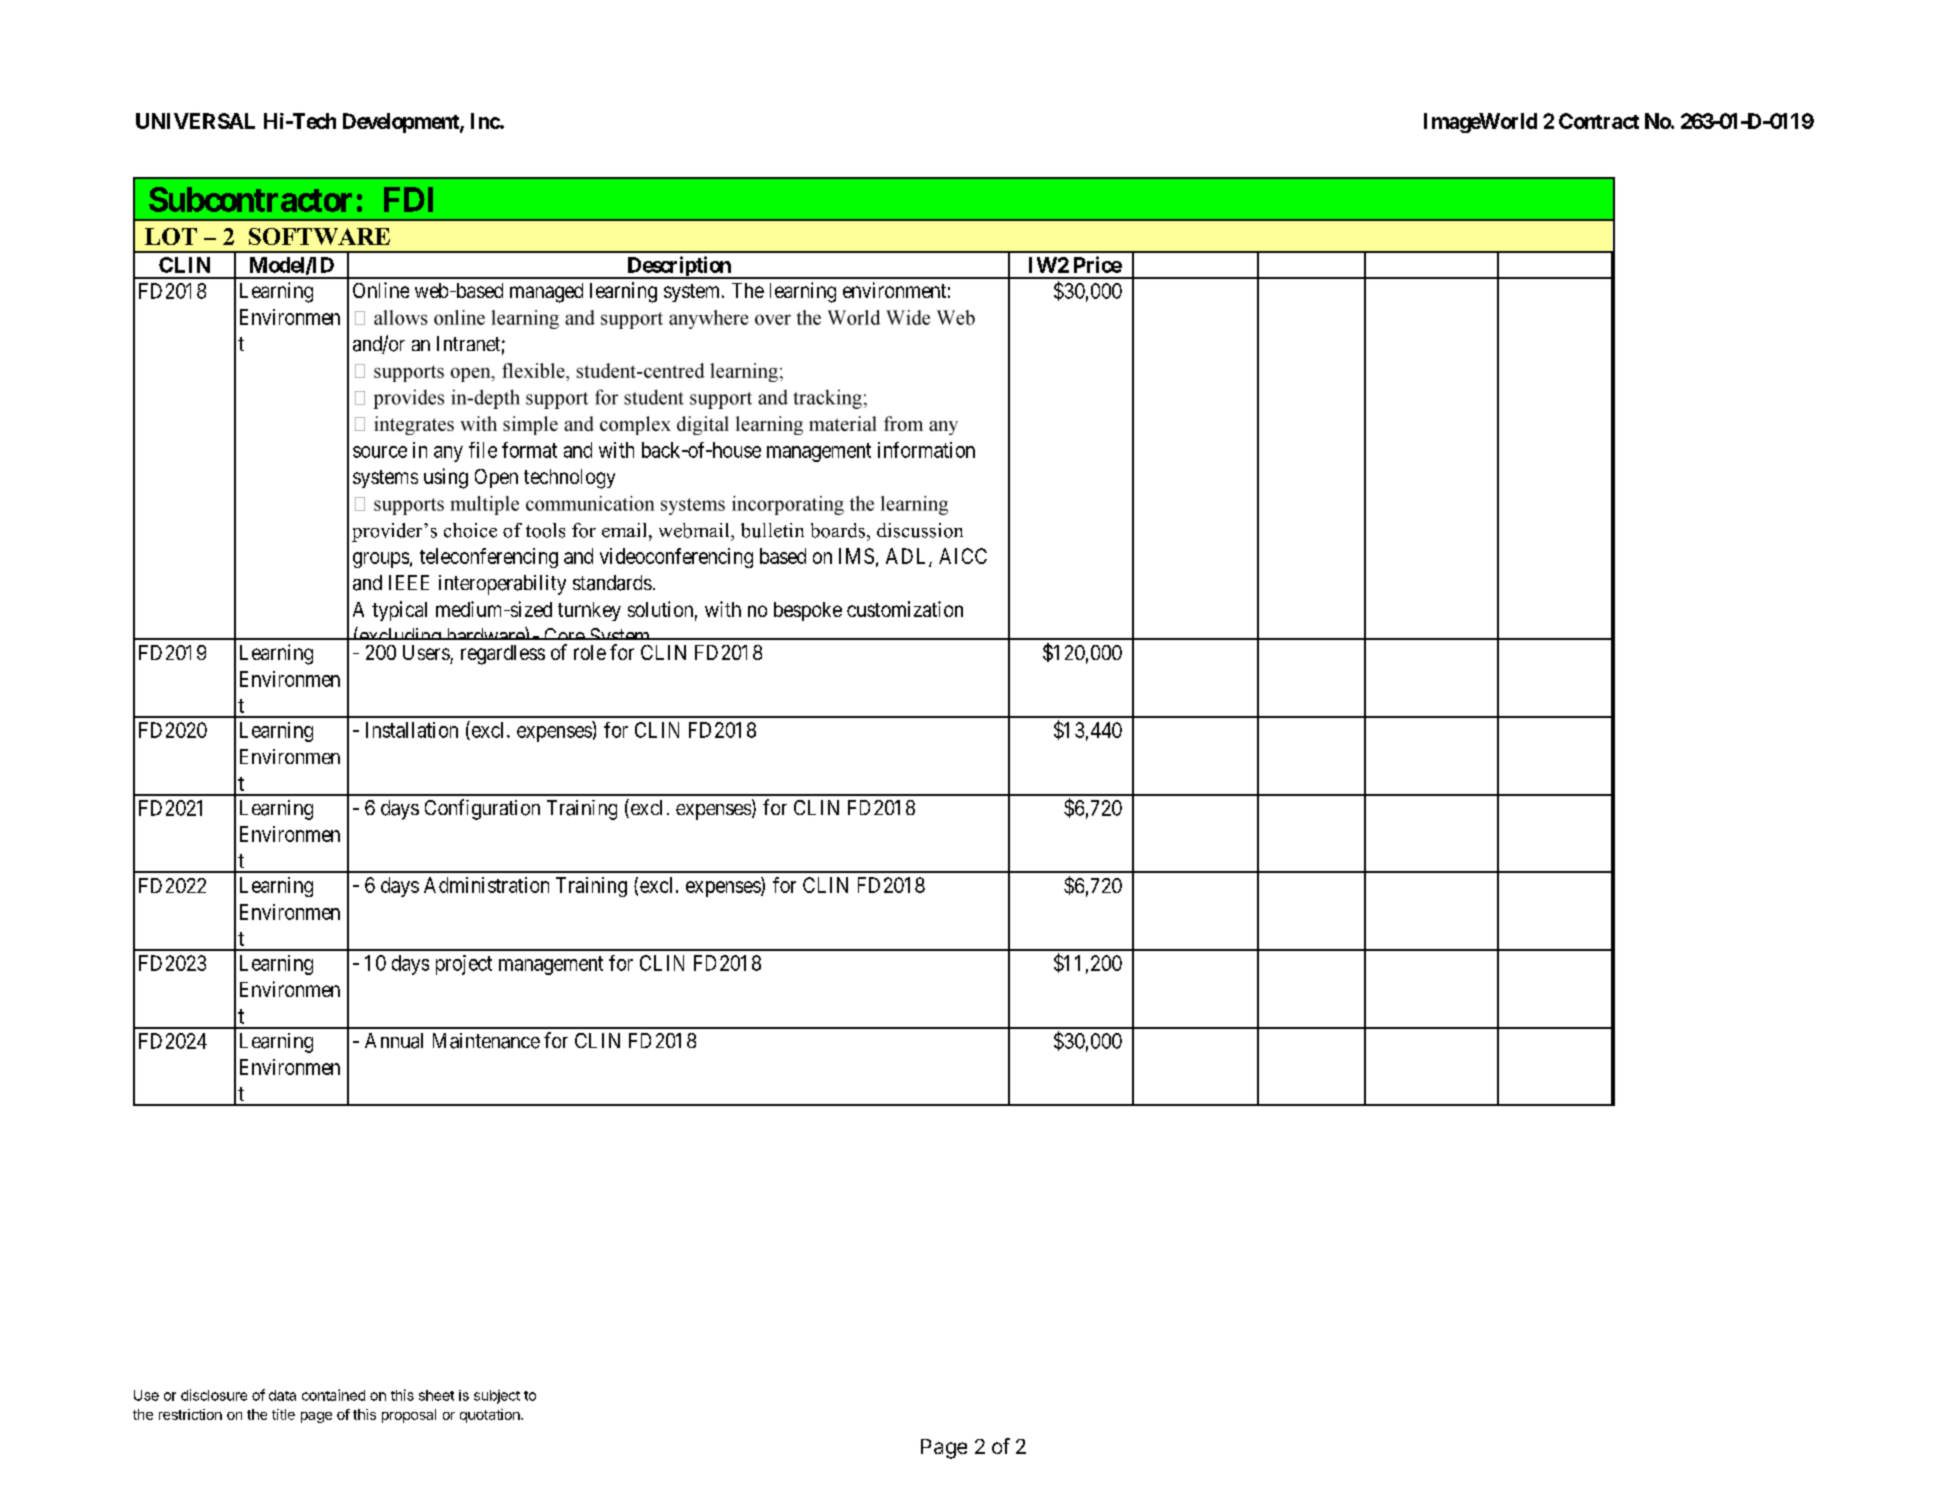 The image size is (1947, 1505). What do you see at coordinates (497, 1397) in the screenshot?
I see `subject` at bounding box center [497, 1397].
